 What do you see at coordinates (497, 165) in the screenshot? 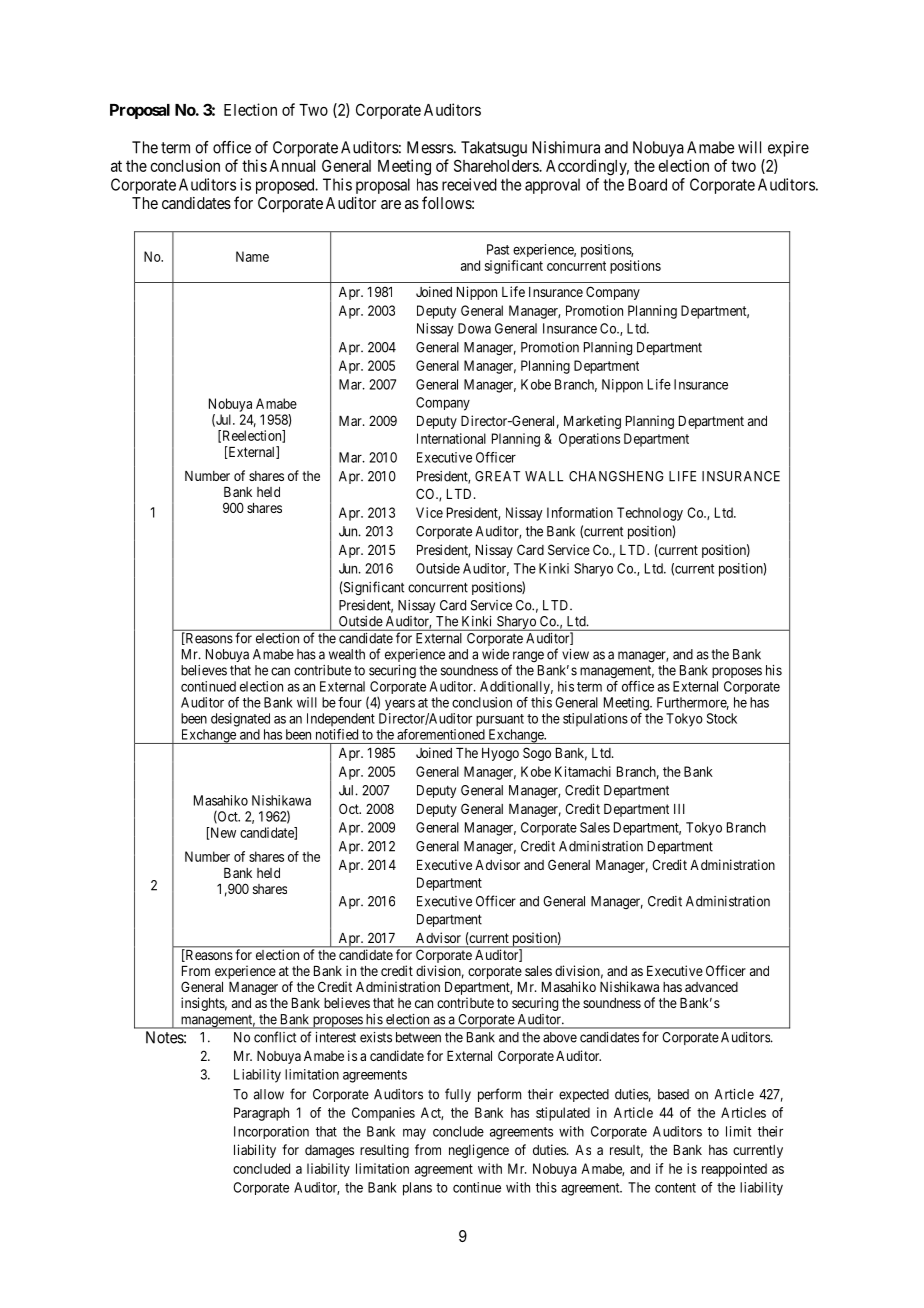
I see `Shareholders` at bounding box center [497, 165].
